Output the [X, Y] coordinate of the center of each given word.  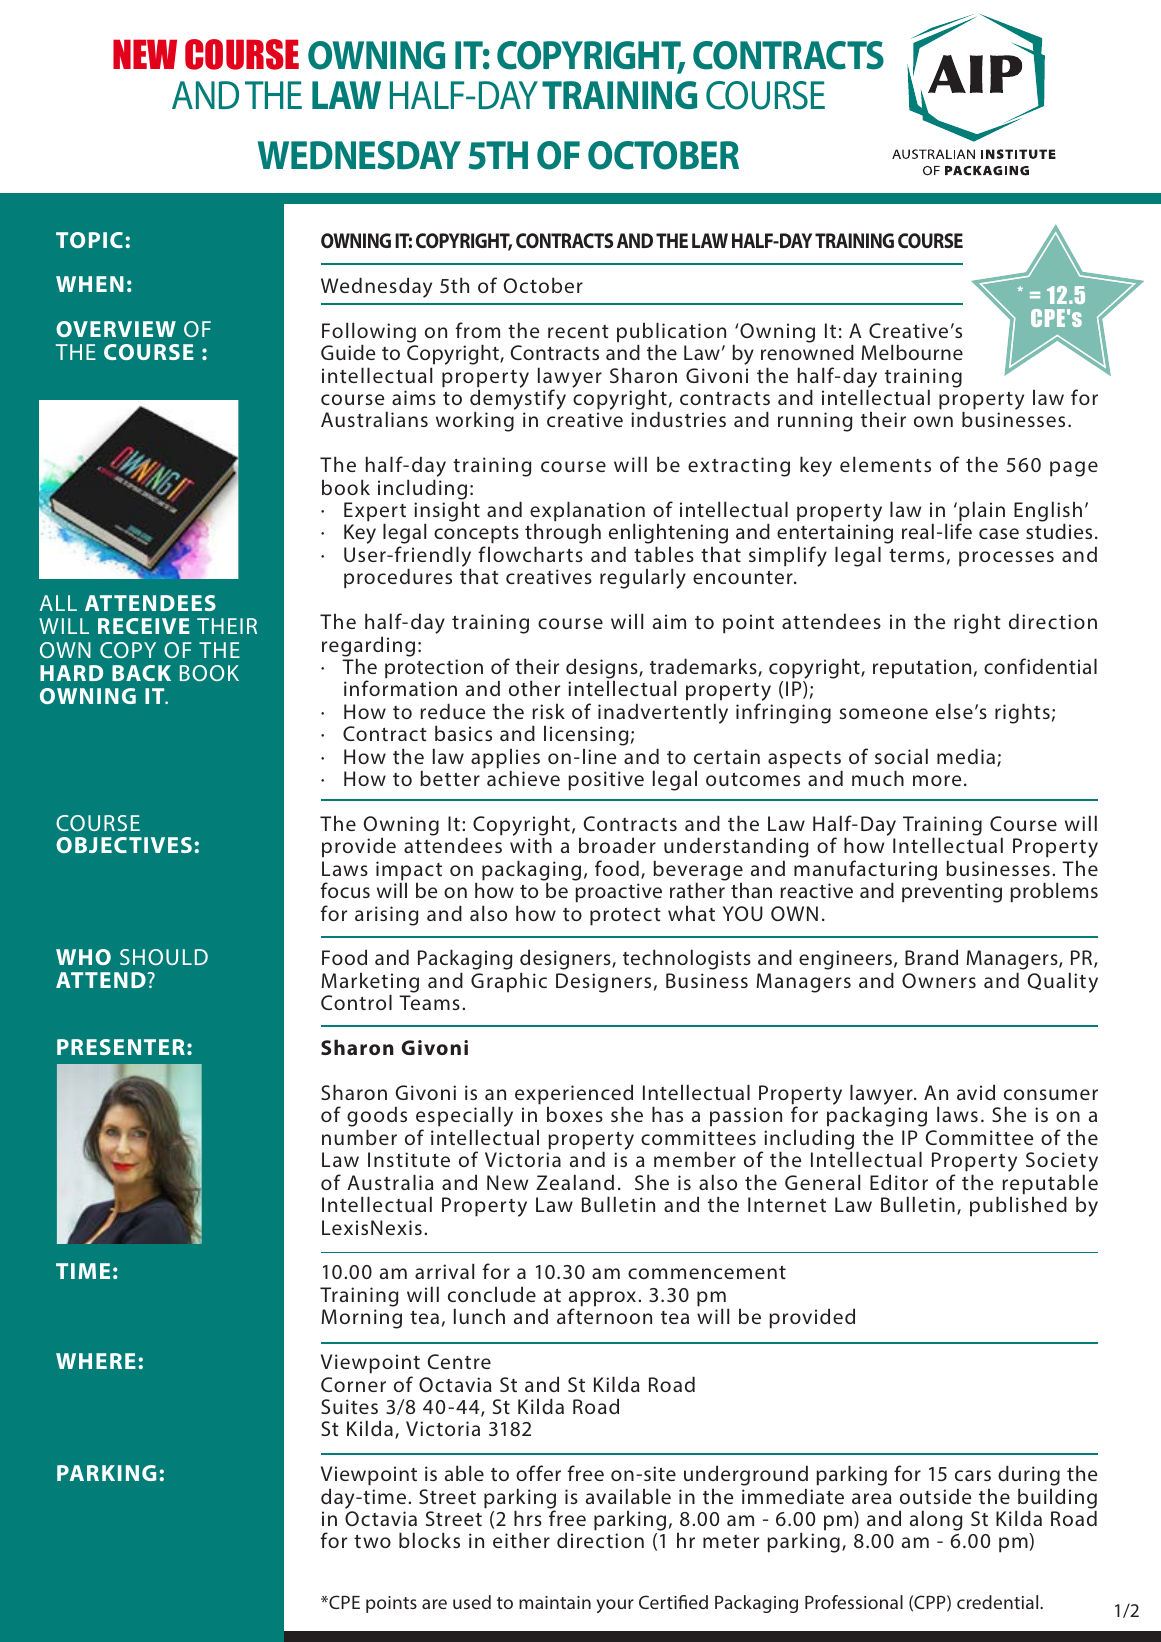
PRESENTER [121, 1047]
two [372, 1541]
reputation [922, 669]
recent [578, 331]
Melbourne [912, 352]
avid [976, 1092]
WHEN [90, 284]
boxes [575, 1114]
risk [548, 711]
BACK [141, 673]
